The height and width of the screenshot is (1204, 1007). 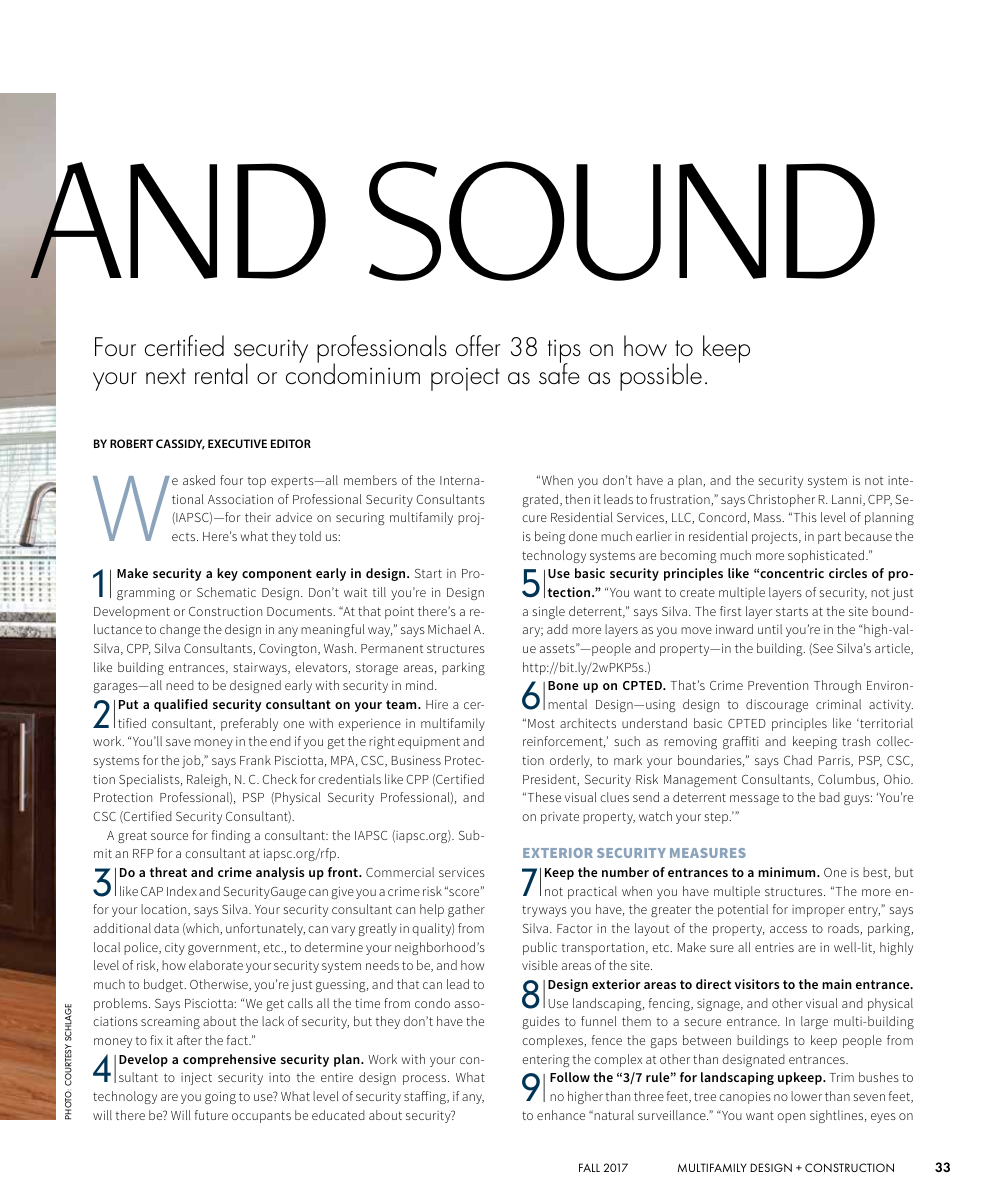 What do you see at coordinates (560, 818) in the screenshot?
I see `private` at bounding box center [560, 818].
